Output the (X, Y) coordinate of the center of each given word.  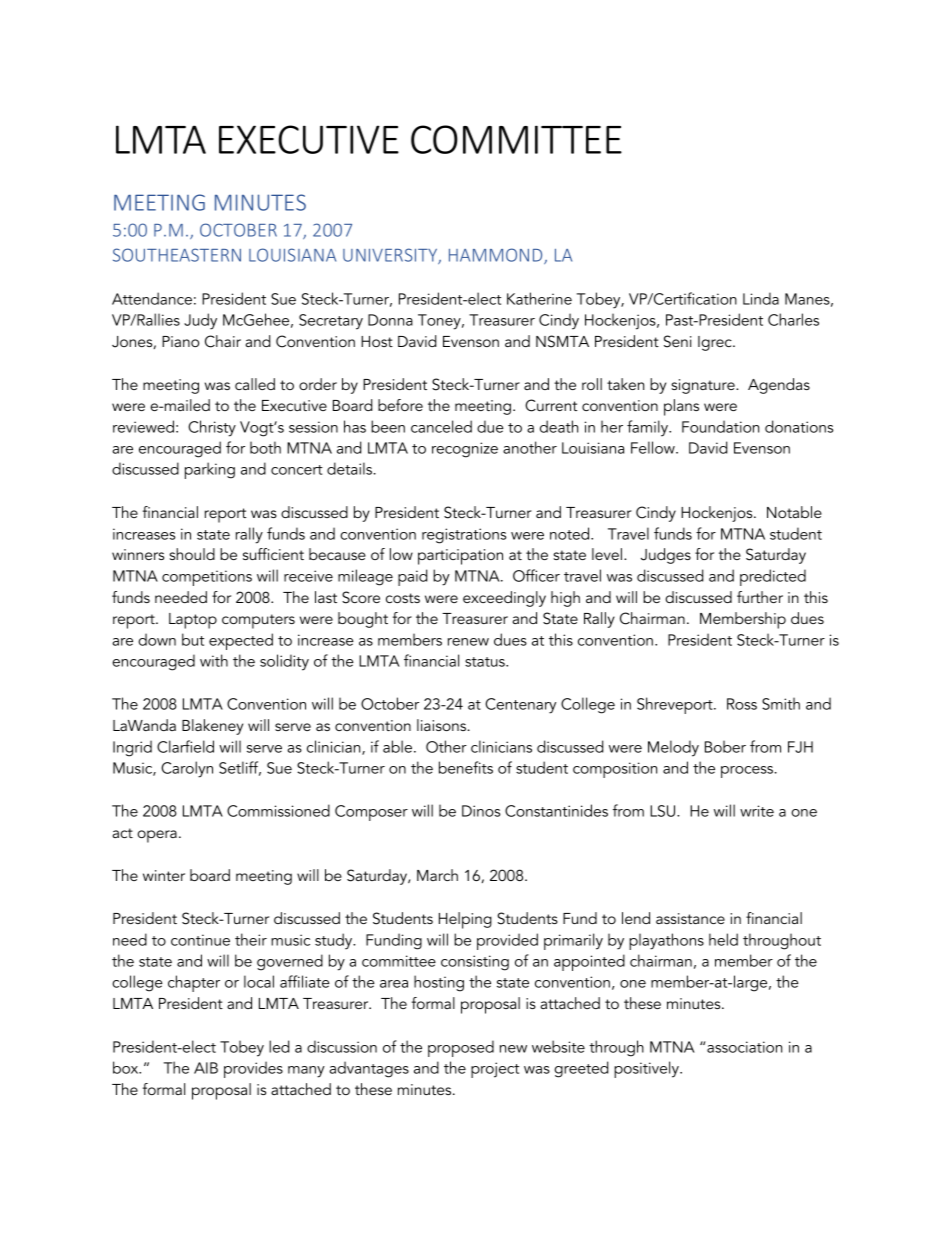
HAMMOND (497, 256)
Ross (742, 704)
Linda (761, 298)
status (486, 662)
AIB (206, 1068)
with (214, 660)
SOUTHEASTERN (177, 255)
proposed (461, 1048)
